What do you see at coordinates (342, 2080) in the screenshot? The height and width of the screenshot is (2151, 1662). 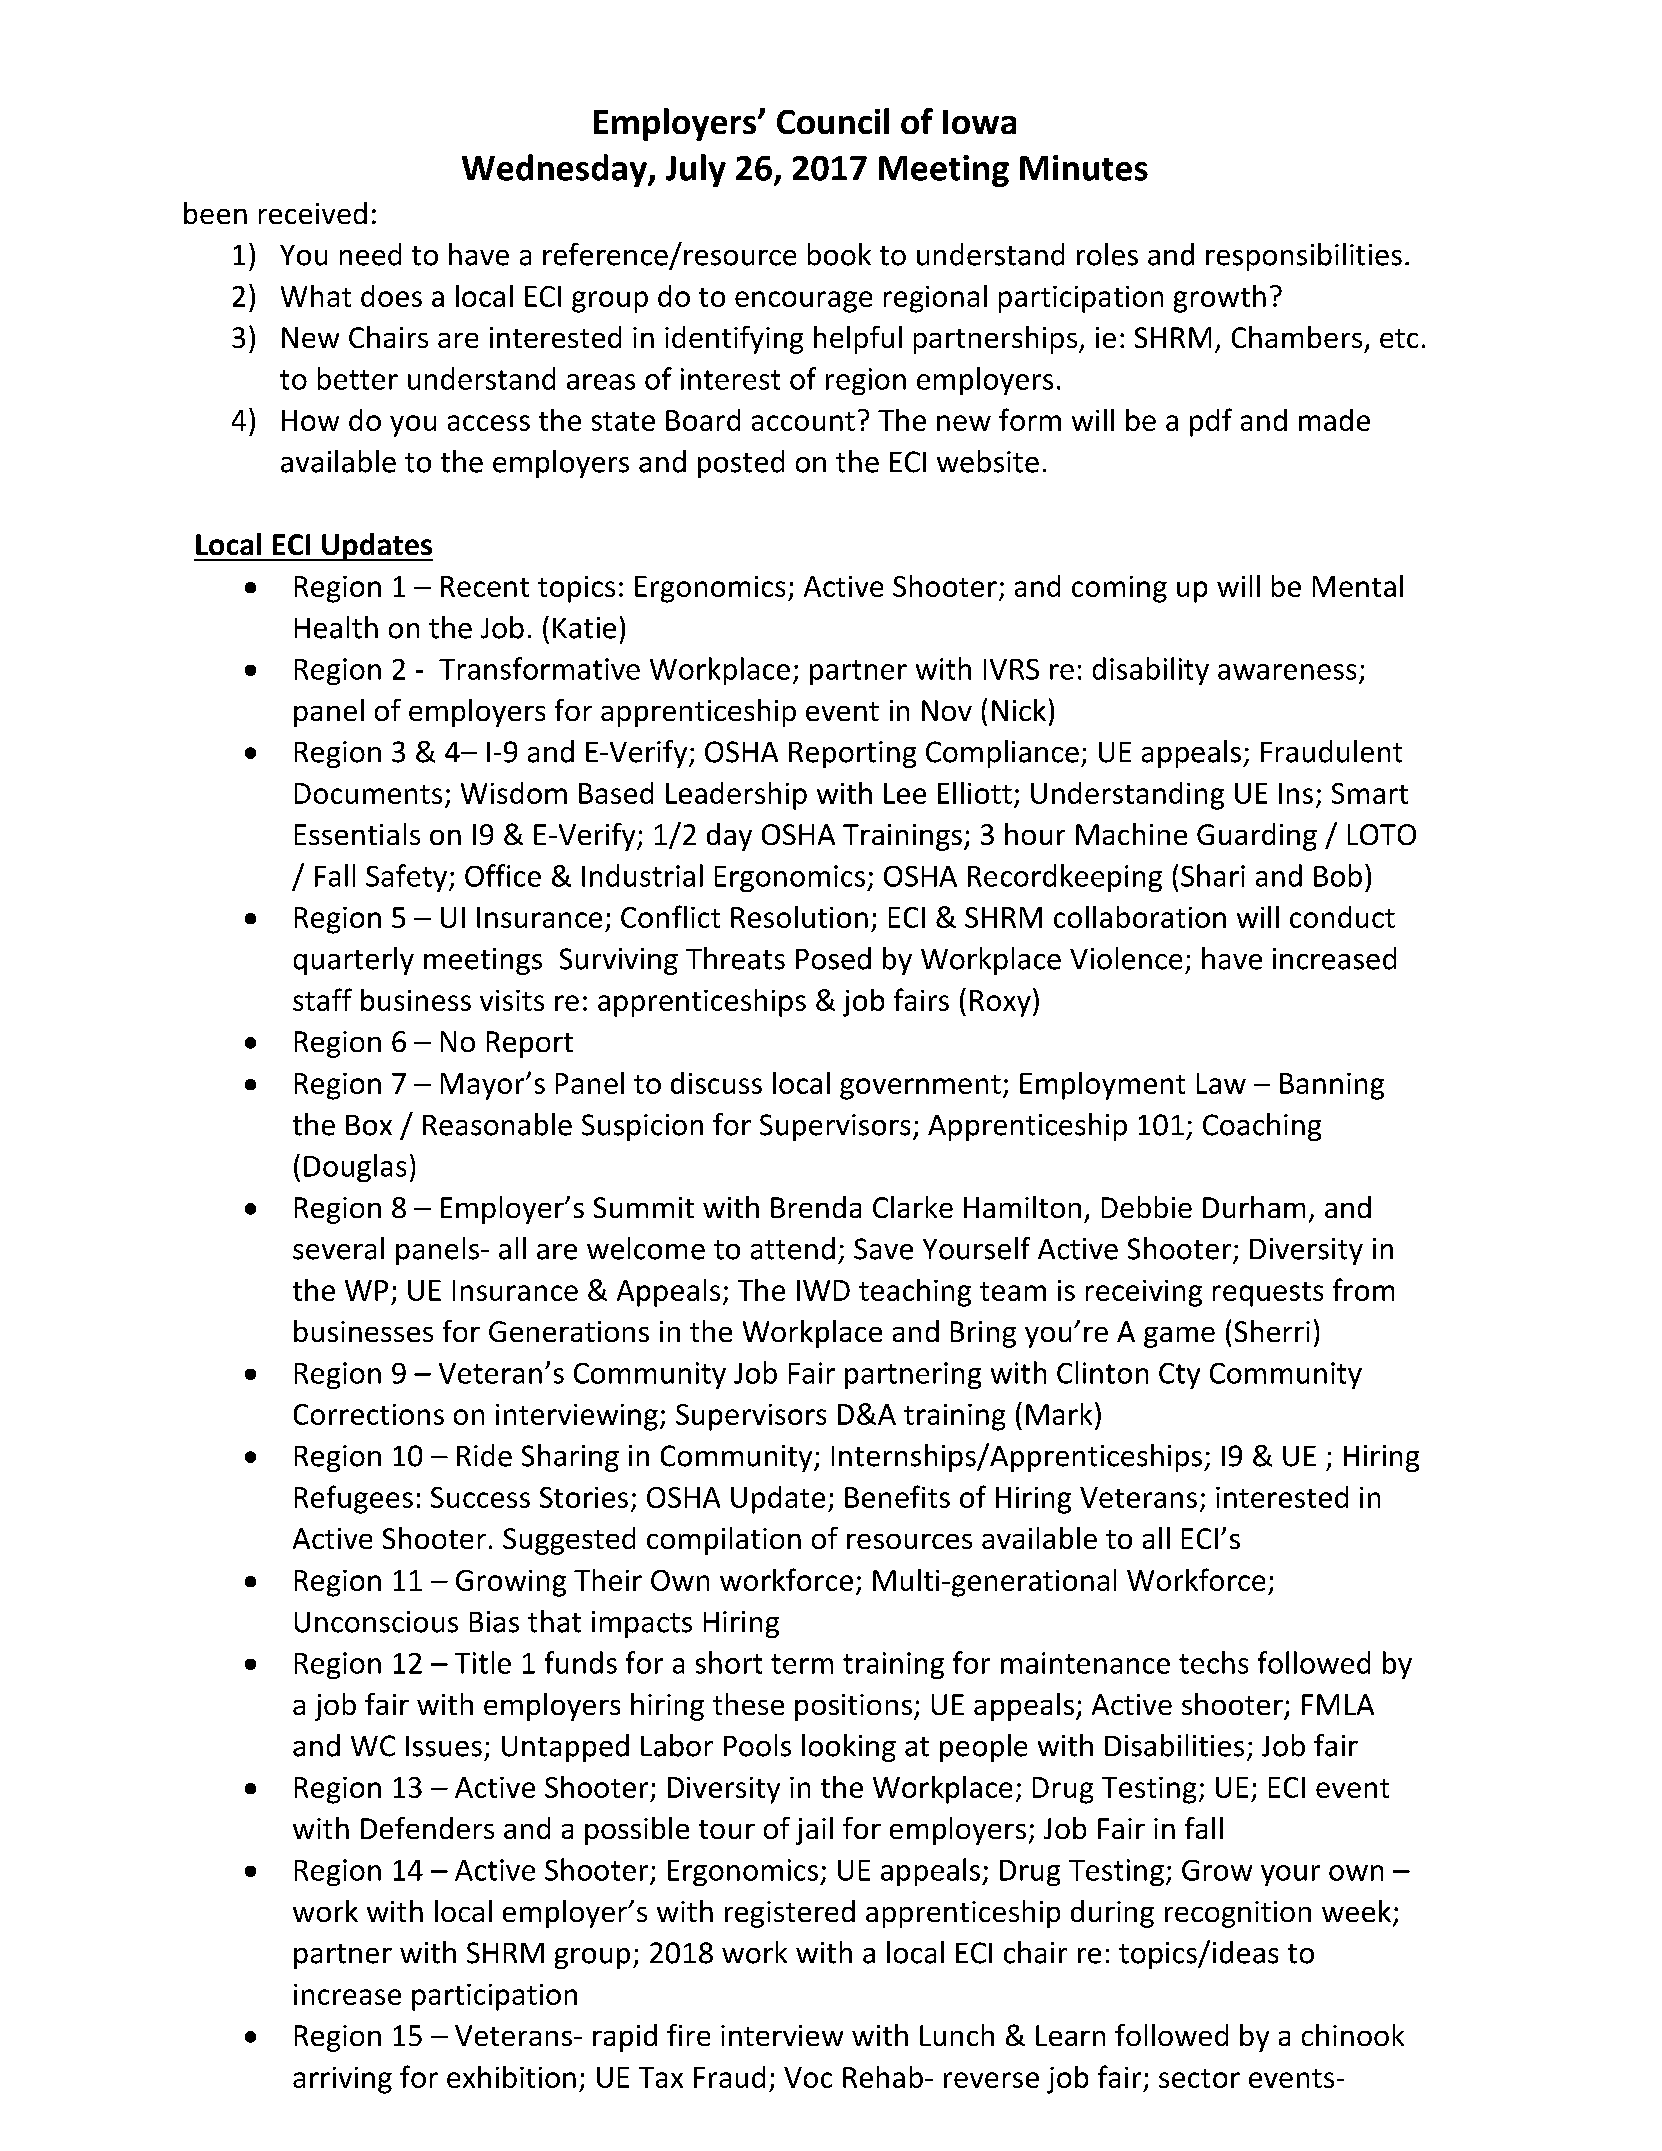 I see `arriving` at bounding box center [342, 2080].
